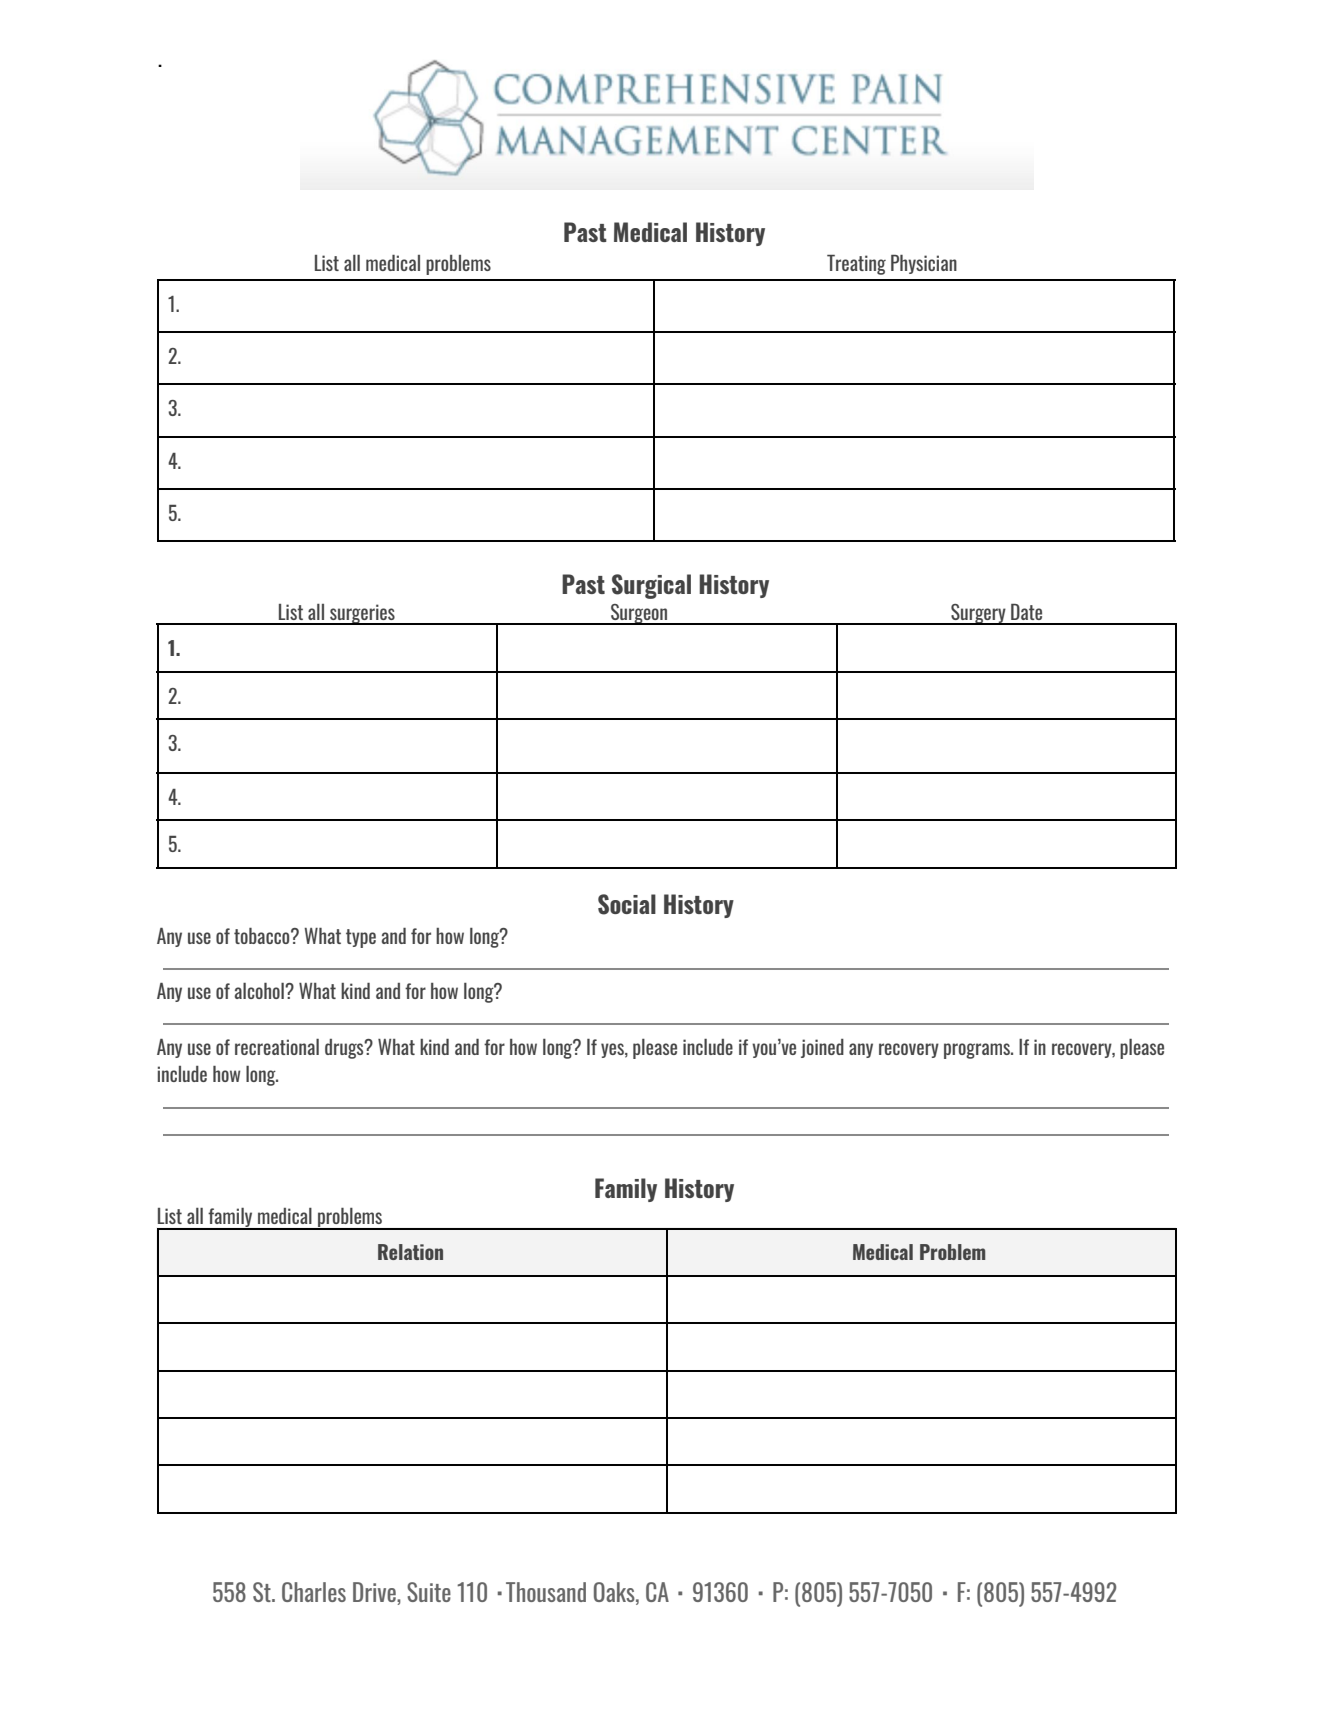 Image resolution: width=1332 pixels, height=1724 pixels. I want to click on Thousand, so click(546, 1592).
